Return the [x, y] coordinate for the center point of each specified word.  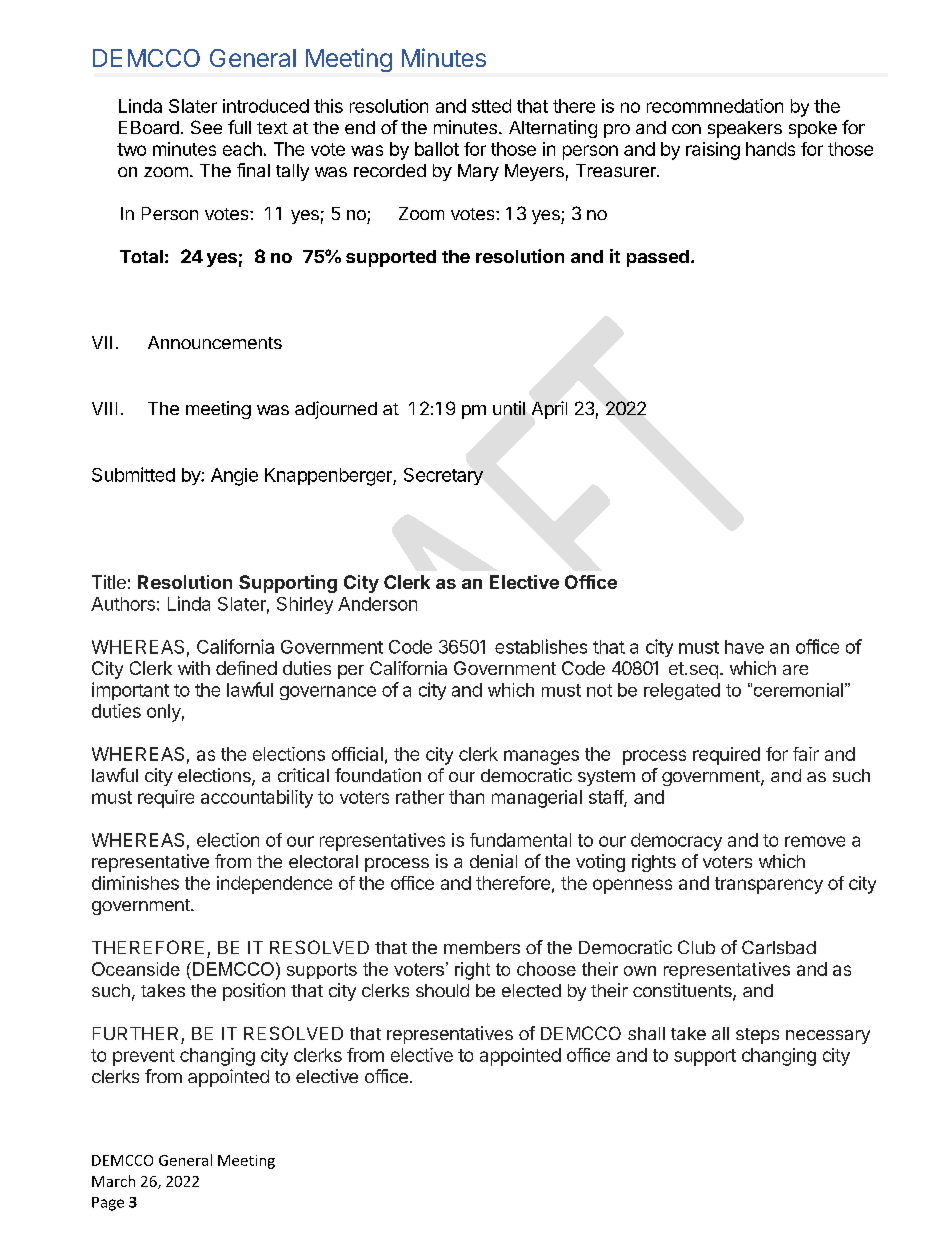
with [194, 668]
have [744, 647]
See [206, 127]
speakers [745, 129]
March [113, 1181]
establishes [541, 646]
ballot [437, 149]
